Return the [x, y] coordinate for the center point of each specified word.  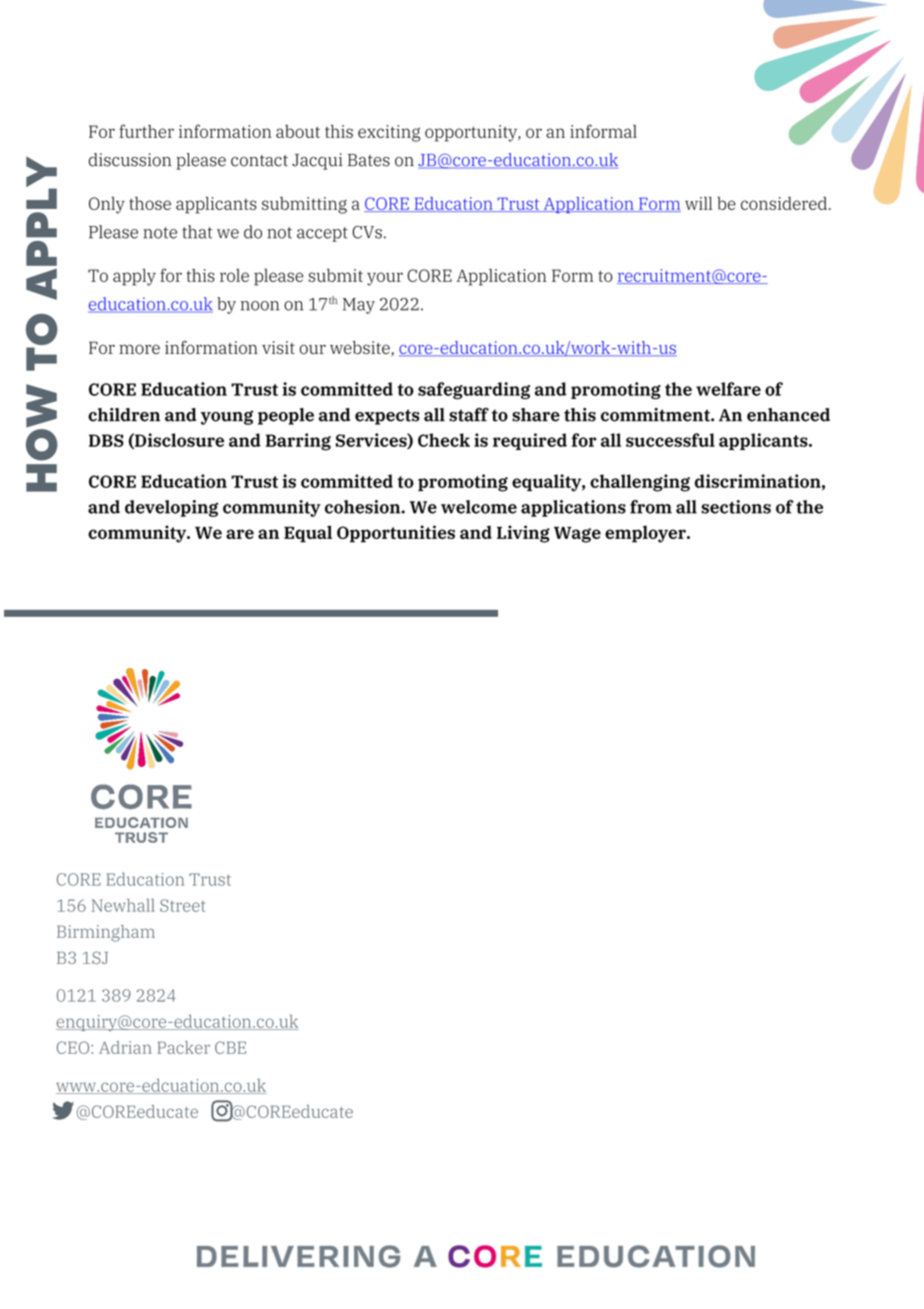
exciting [389, 133]
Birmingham [106, 933]
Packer [183, 1047]
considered [784, 203]
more [139, 349]
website [361, 348]
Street [182, 905]
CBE [230, 1047]
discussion [130, 160]
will [699, 203]
